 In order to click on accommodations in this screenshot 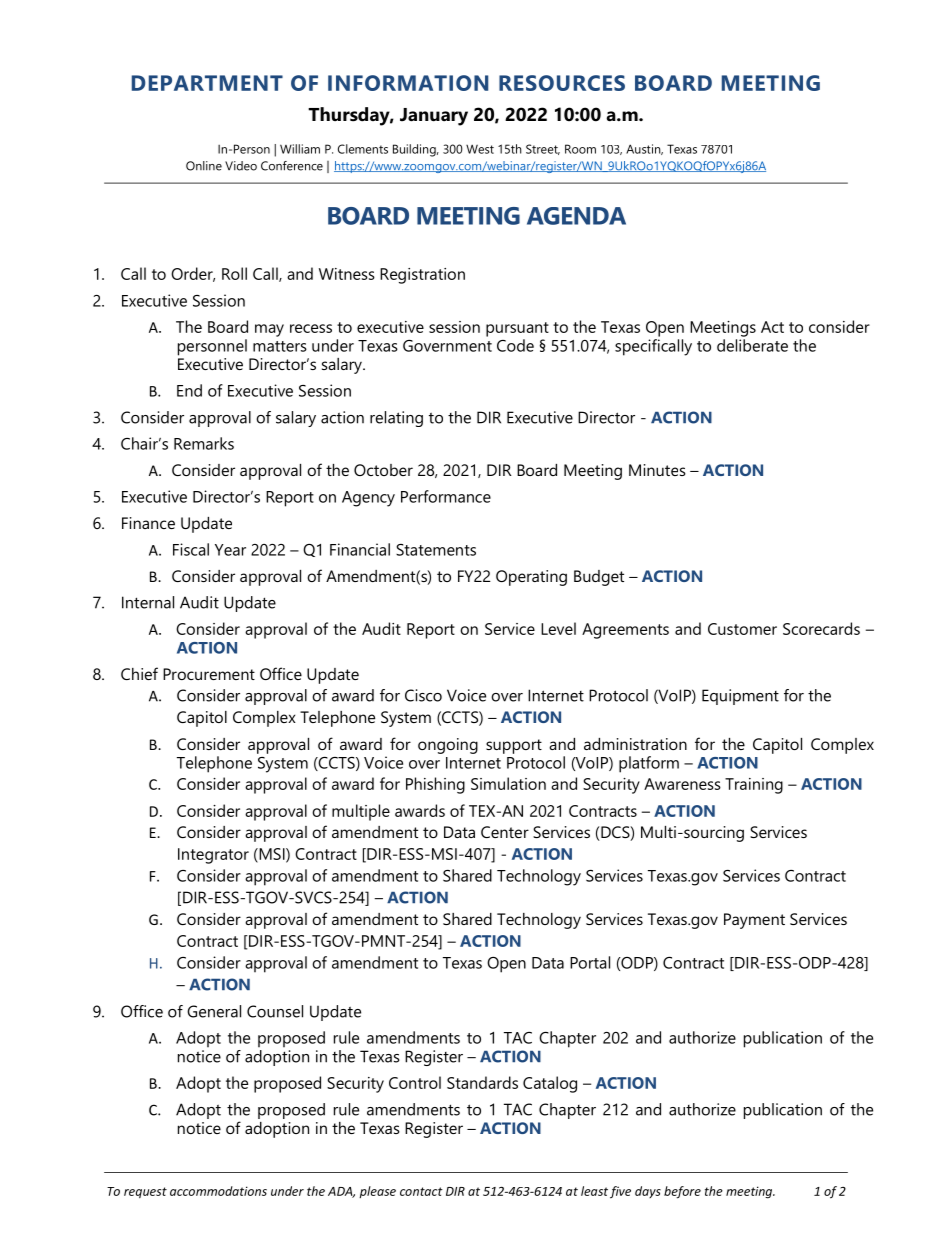, I will do `click(218, 1191)`.
